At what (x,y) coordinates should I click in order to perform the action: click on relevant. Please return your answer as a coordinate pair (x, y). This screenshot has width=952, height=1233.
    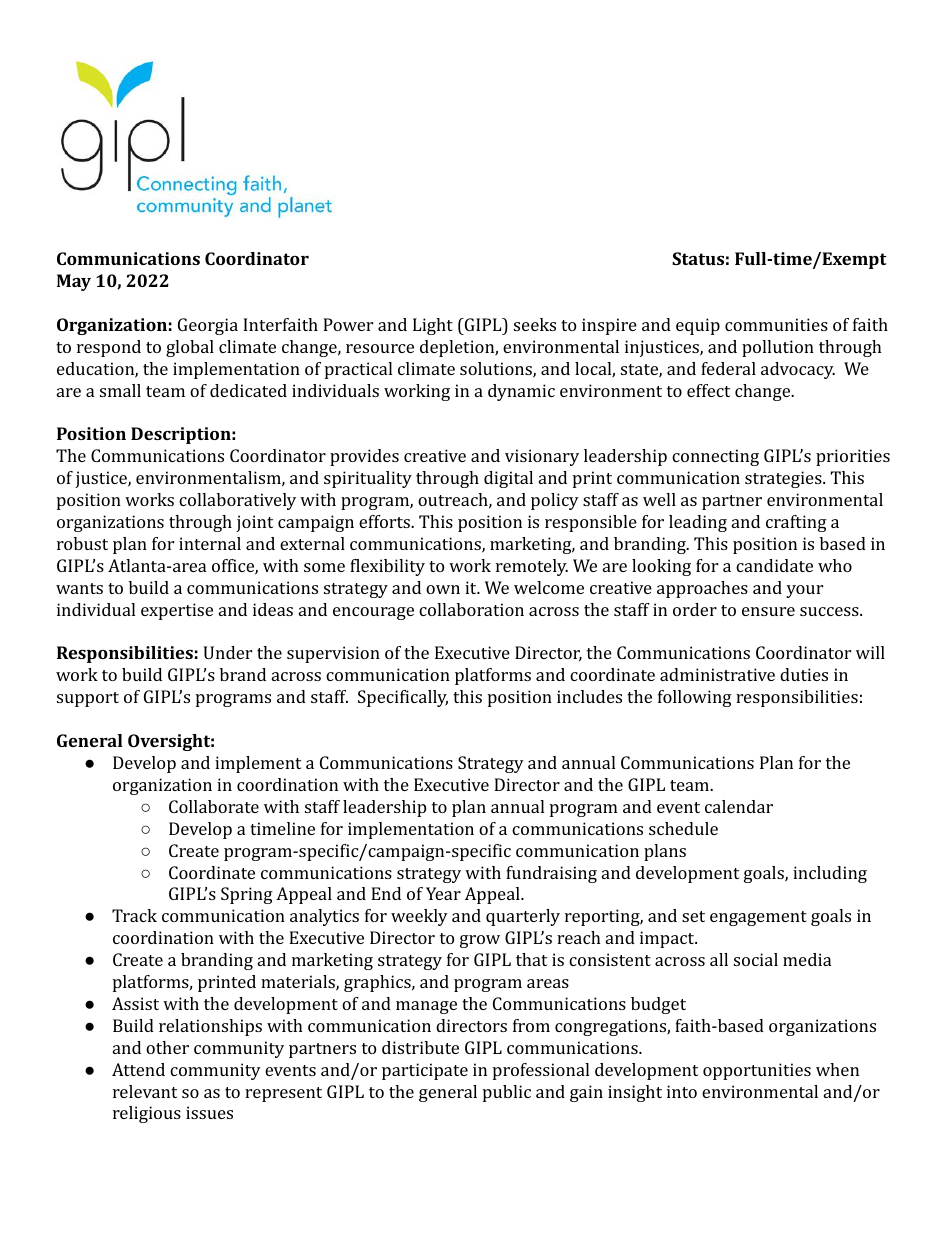
    Looking at the image, I should click on (145, 1091).
